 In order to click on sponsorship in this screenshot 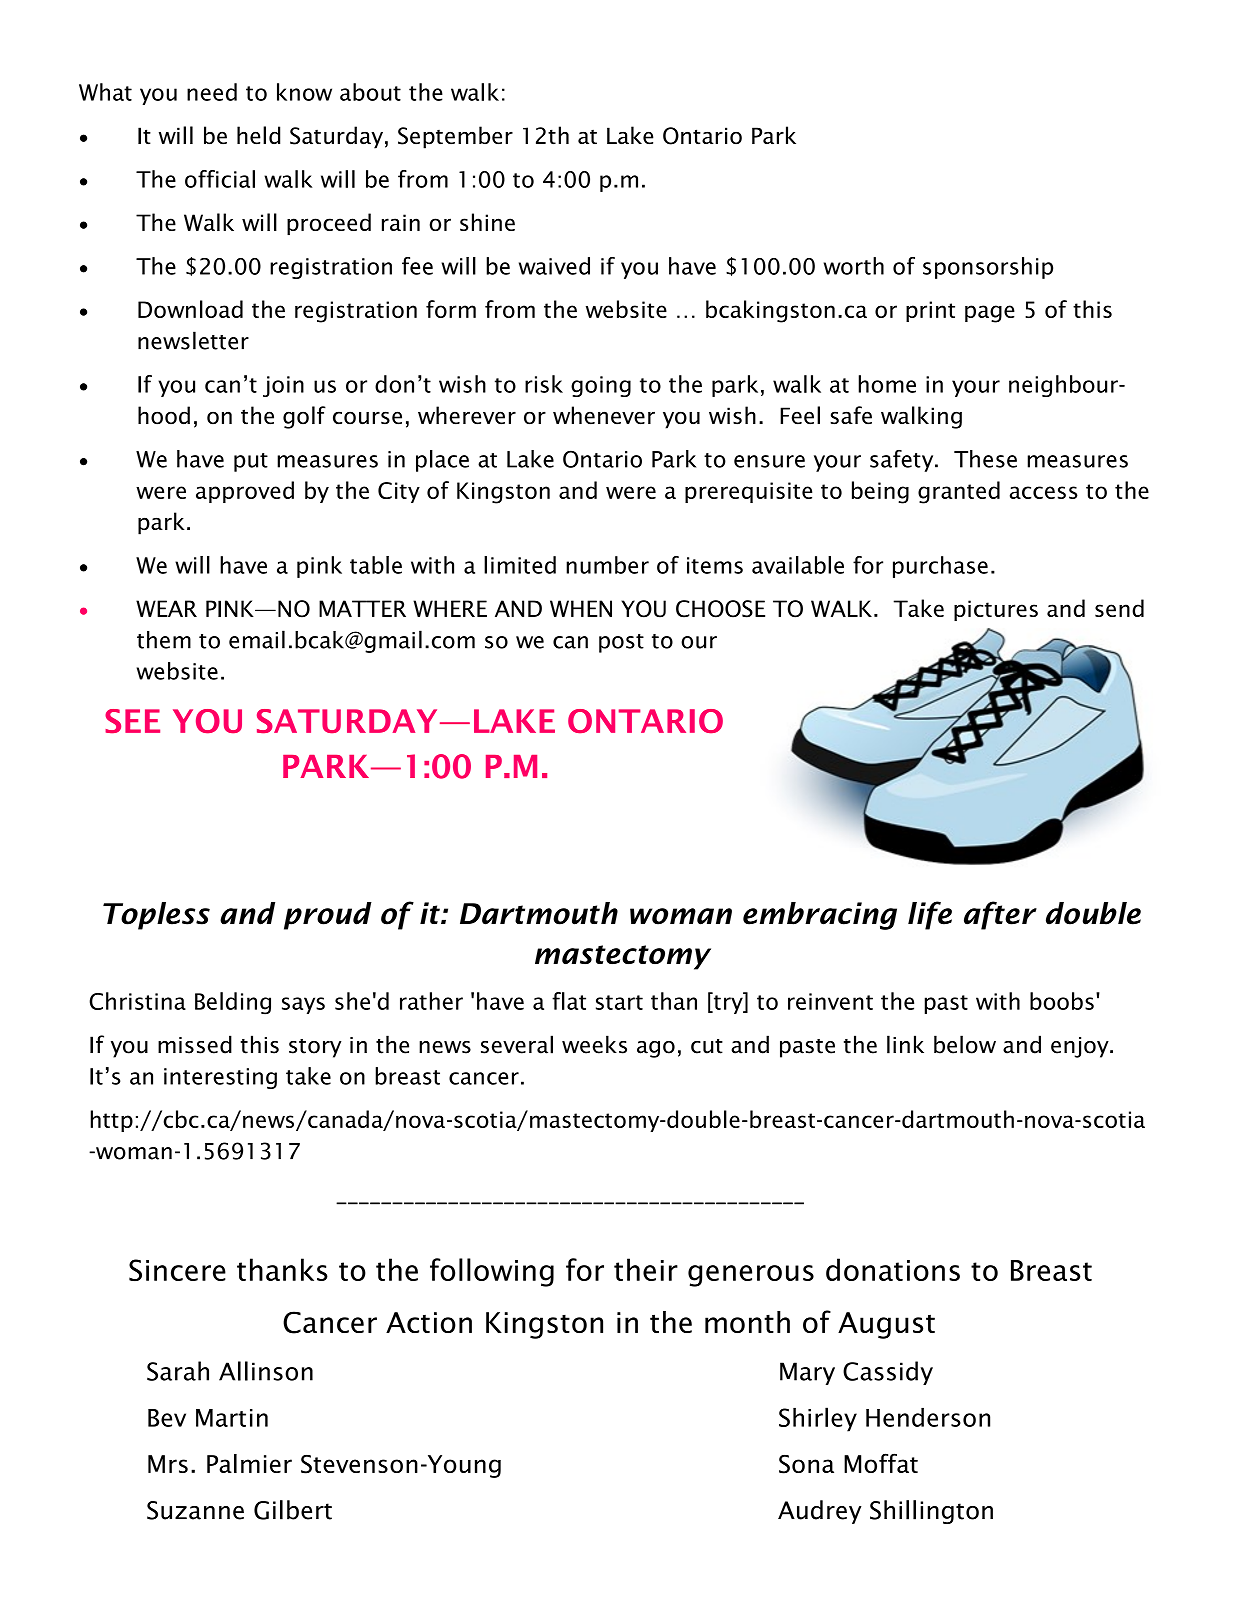, I will do `click(988, 268)`.
